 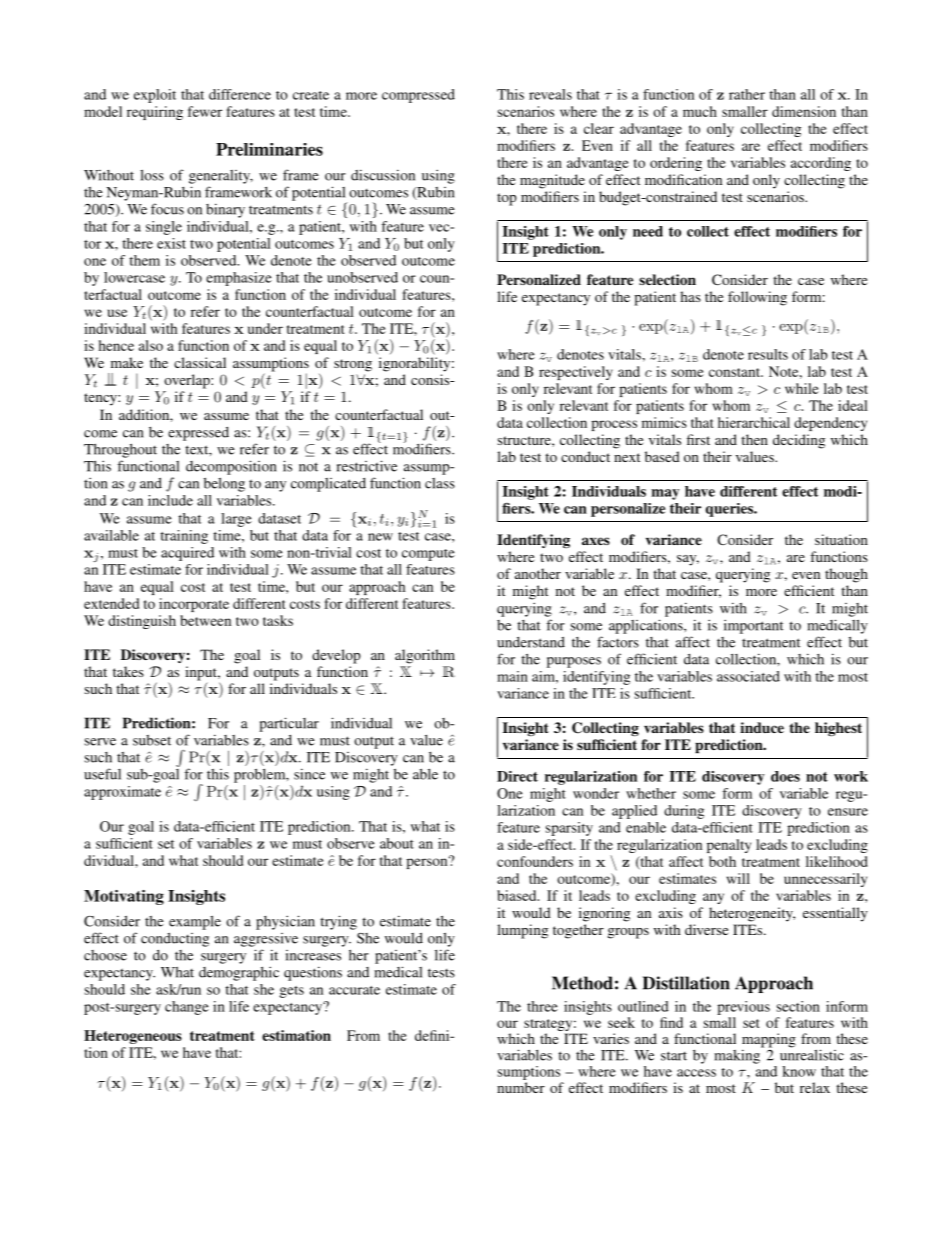 What do you see at coordinates (198, 434) in the page?
I see `expressed` at bounding box center [198, 434].
